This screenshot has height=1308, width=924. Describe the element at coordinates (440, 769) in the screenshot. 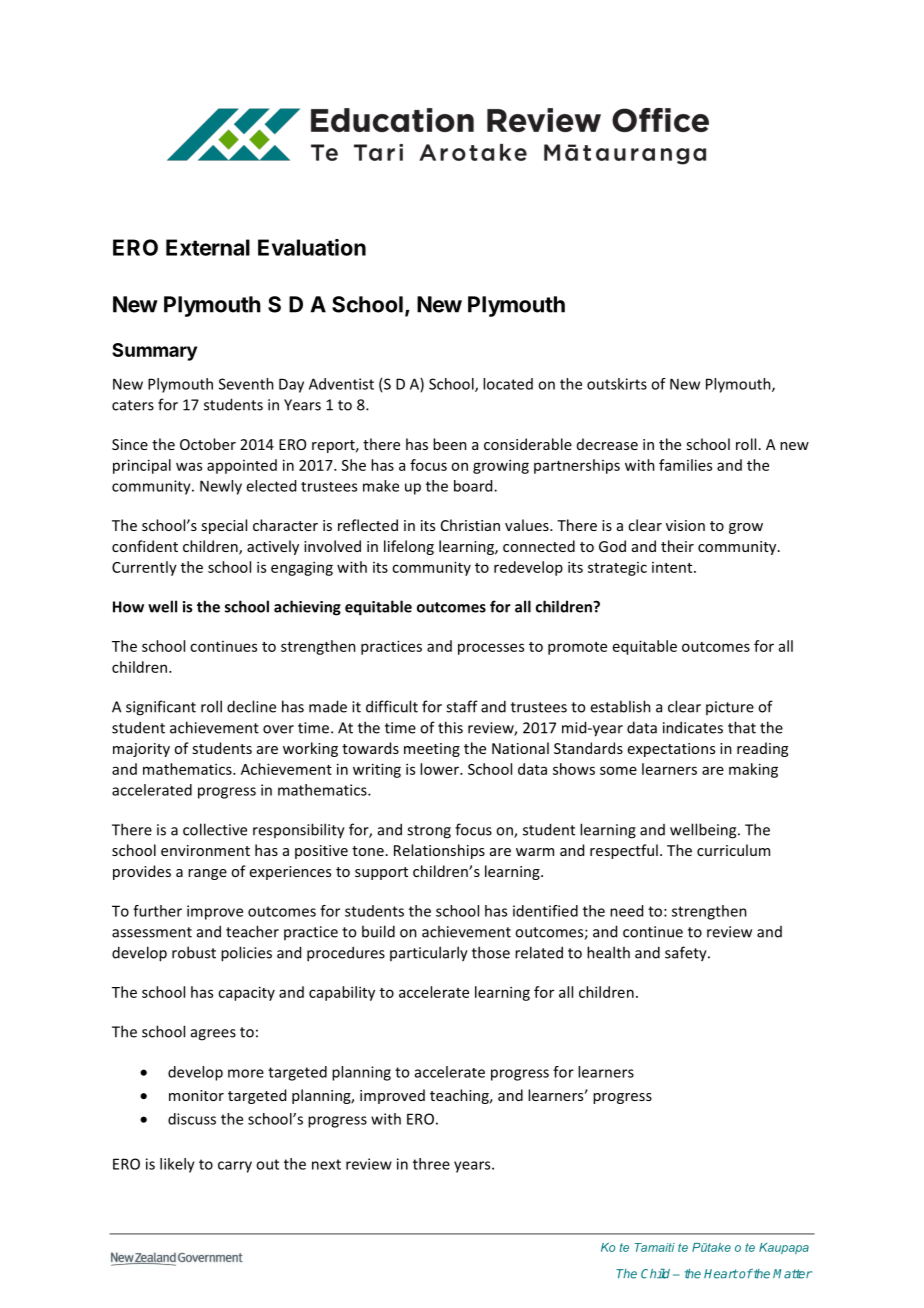

I see `lower` at that location.
